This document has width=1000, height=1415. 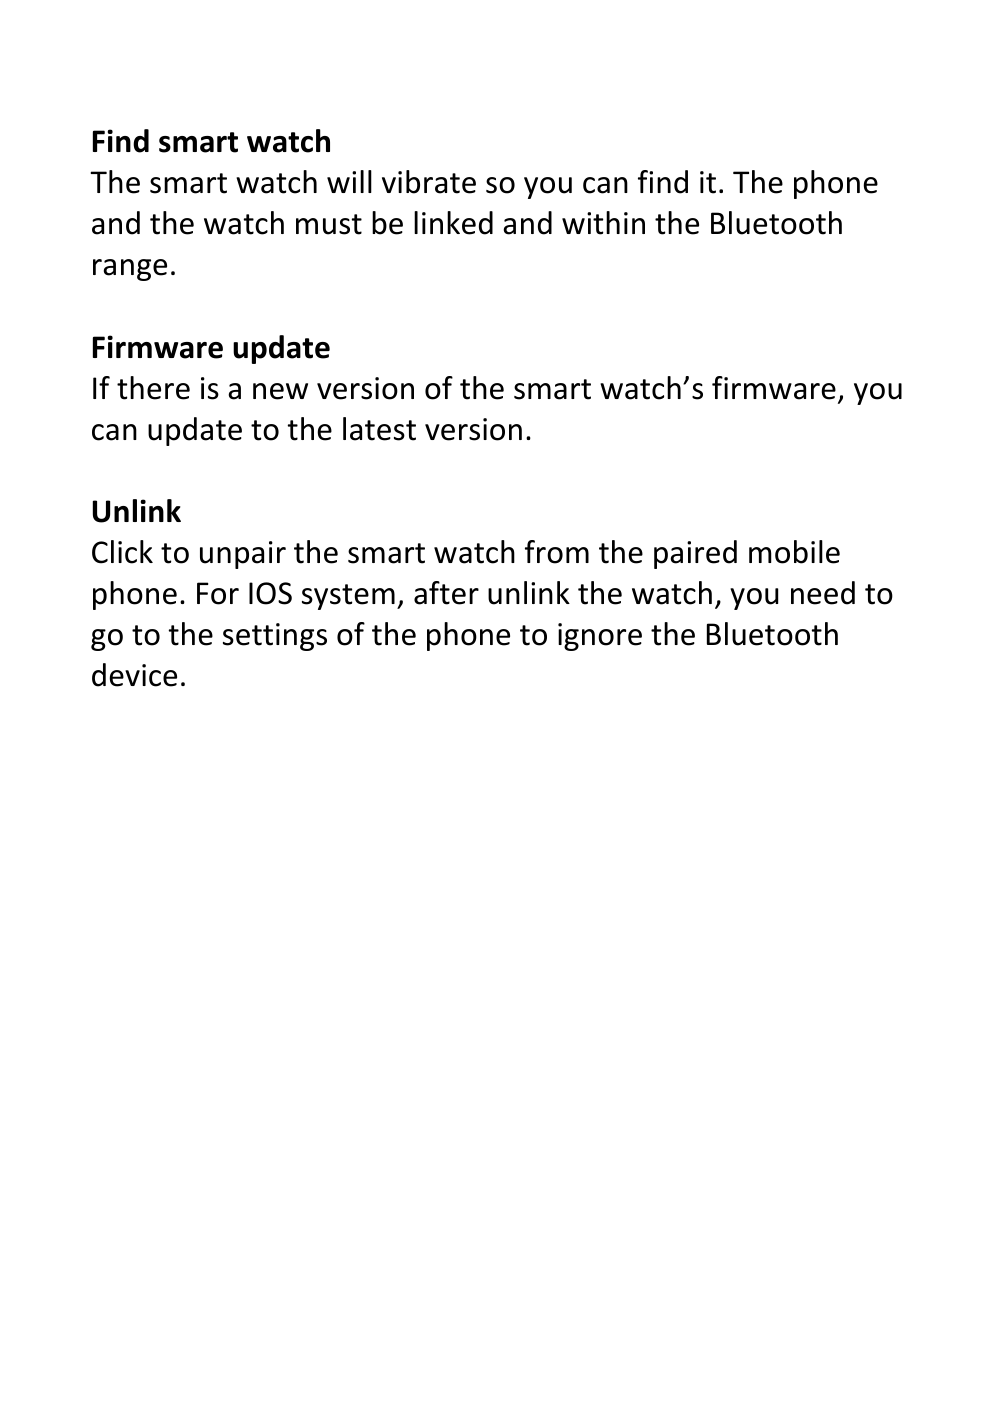 What do you see at coordinates (280, 391) in the document?
I see `new` at bounding box center [280, 391].
